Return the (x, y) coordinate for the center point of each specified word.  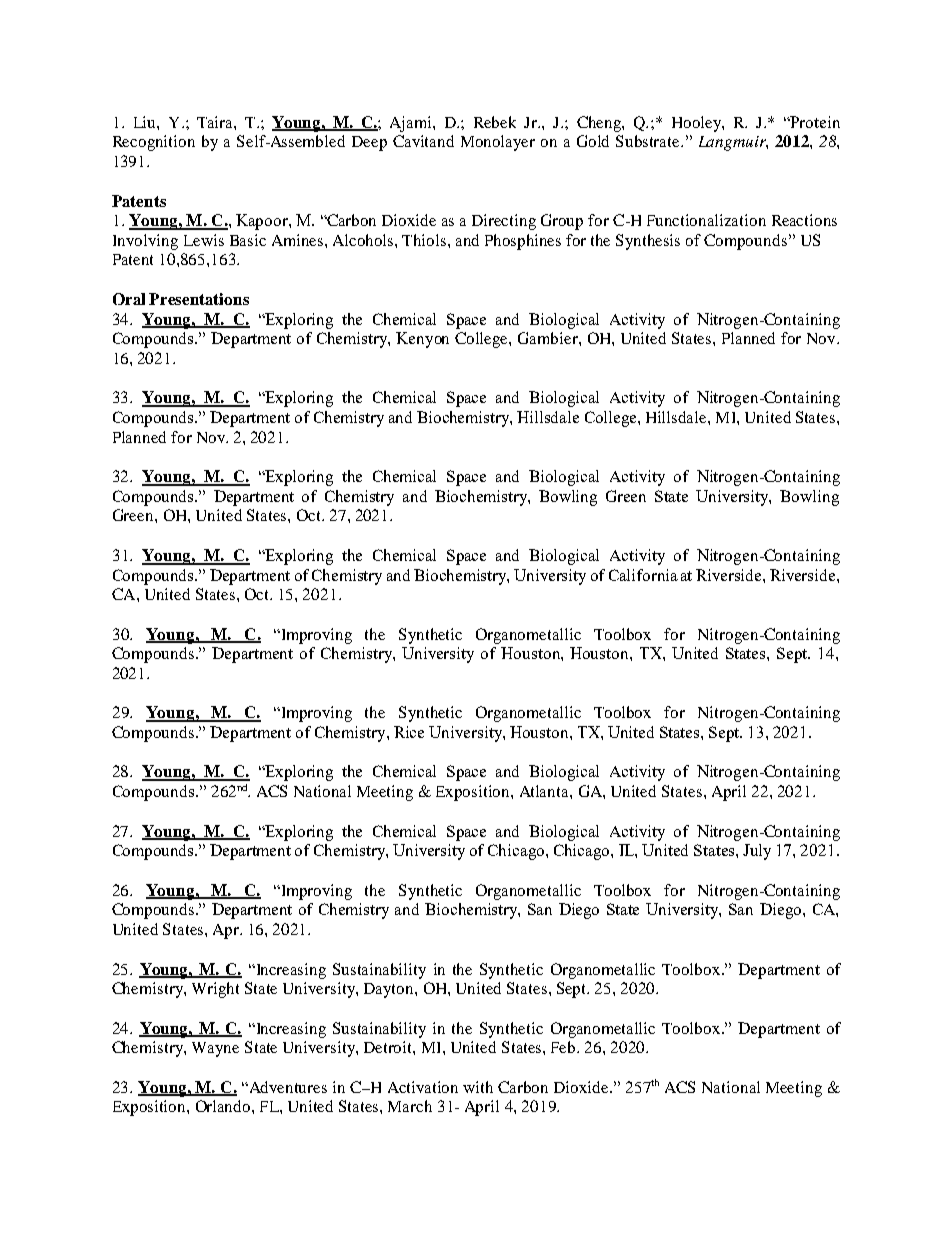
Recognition (154, 143)
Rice (409, 732)
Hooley (697, 124)
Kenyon (422, 340)
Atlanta (545, 791)
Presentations (199, 299)
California (643, 575)
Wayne (215, 1049)
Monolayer (498, 143)
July (757, 852)
